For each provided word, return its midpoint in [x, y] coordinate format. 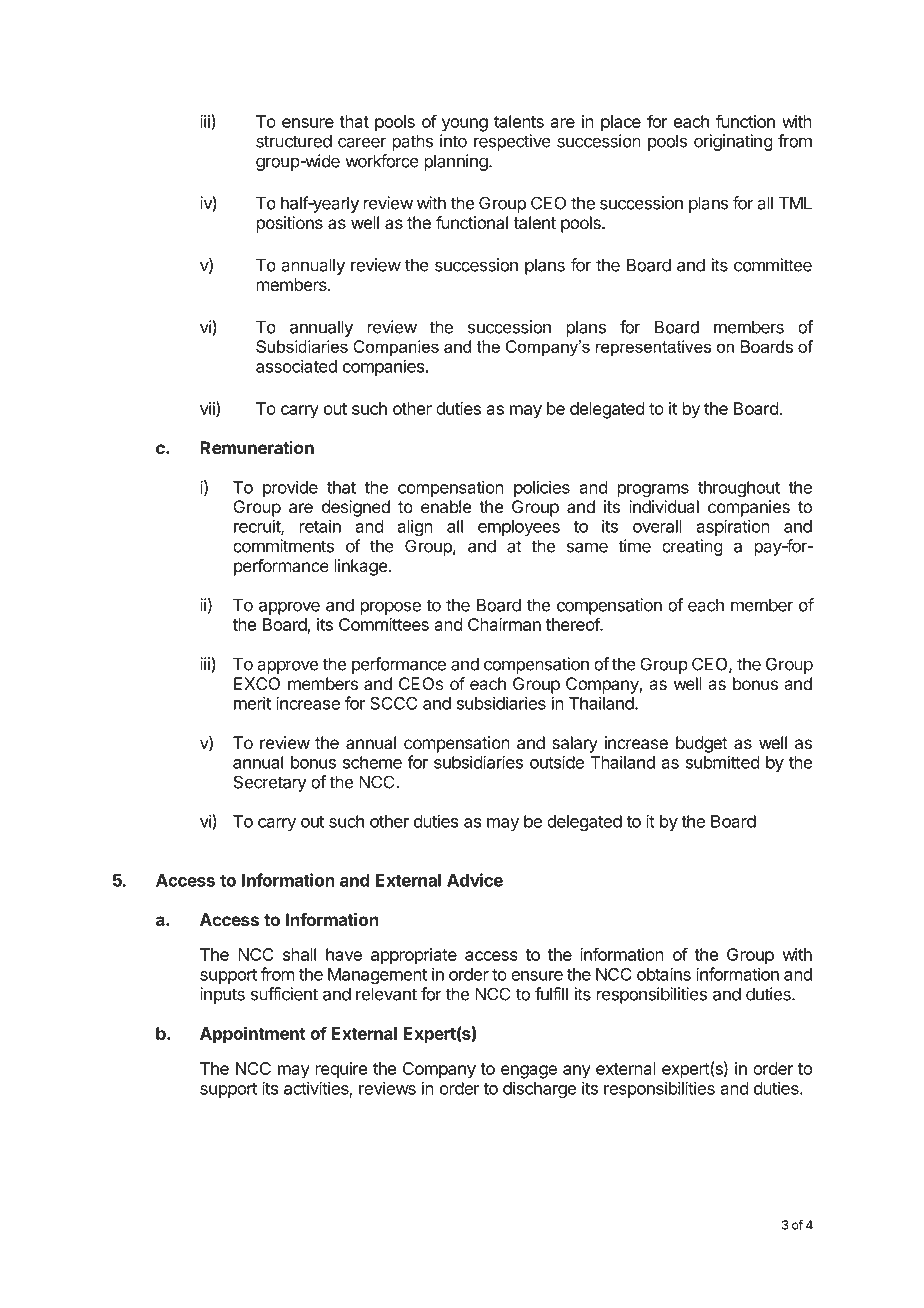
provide [290, 488]
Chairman [504, 624]
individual [664, 507]
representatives [653, 348]
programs [653, 491]
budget [702, 744]
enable [446, 507]
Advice [475, 880]
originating [733, 142]
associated [296, 366]
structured [294, 141]
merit [252, 703]
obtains [664, 974]
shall [299, 954]
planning [457, 162]
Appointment [252, 1035]
